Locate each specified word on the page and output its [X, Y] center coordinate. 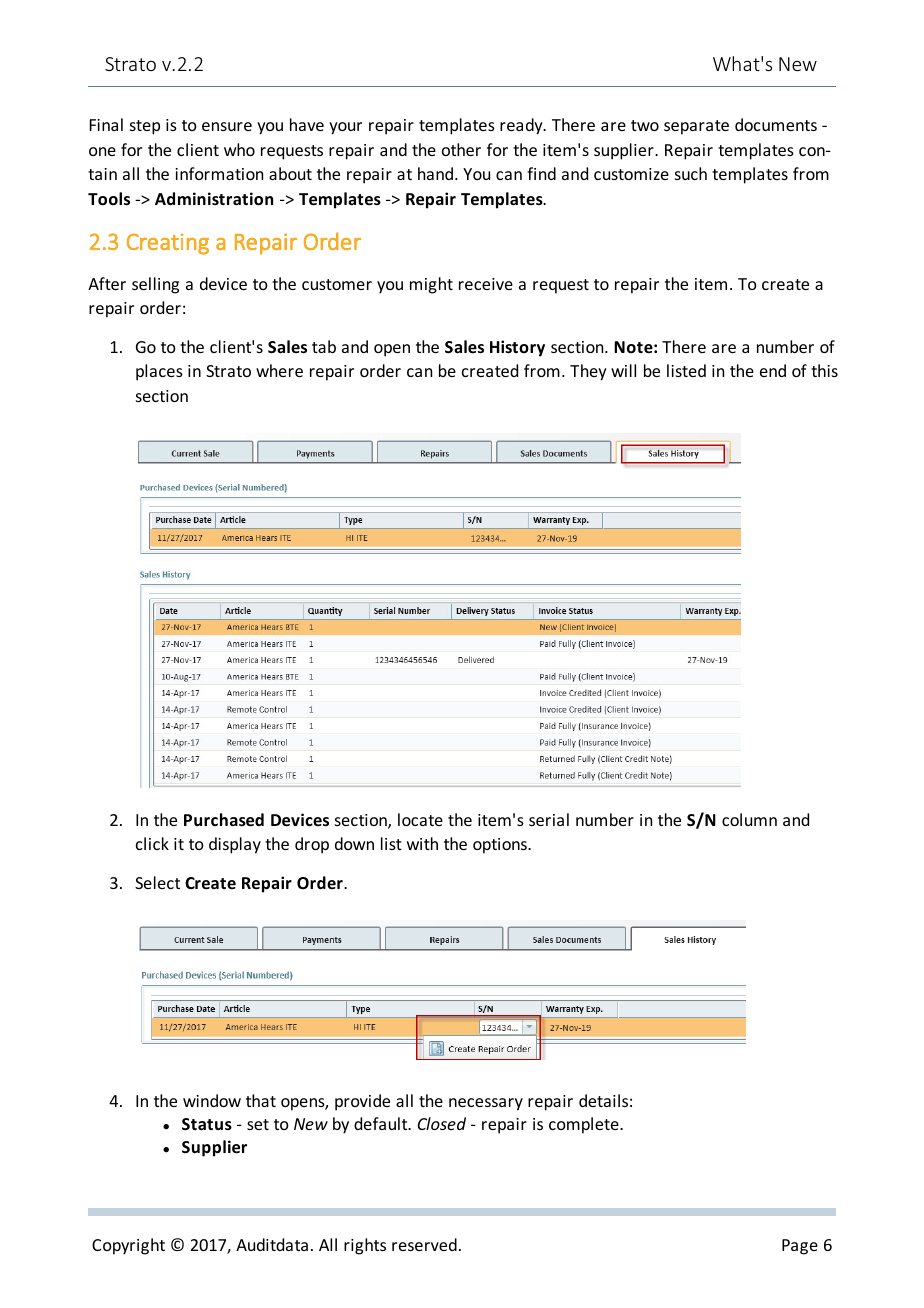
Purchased [224, 820]
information [219, 173]
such [691, 173]
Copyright [128, 1246]
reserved [424, 1244]
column [749, 819]
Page [800, 1247]
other [461, 149]
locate [420, 819]
